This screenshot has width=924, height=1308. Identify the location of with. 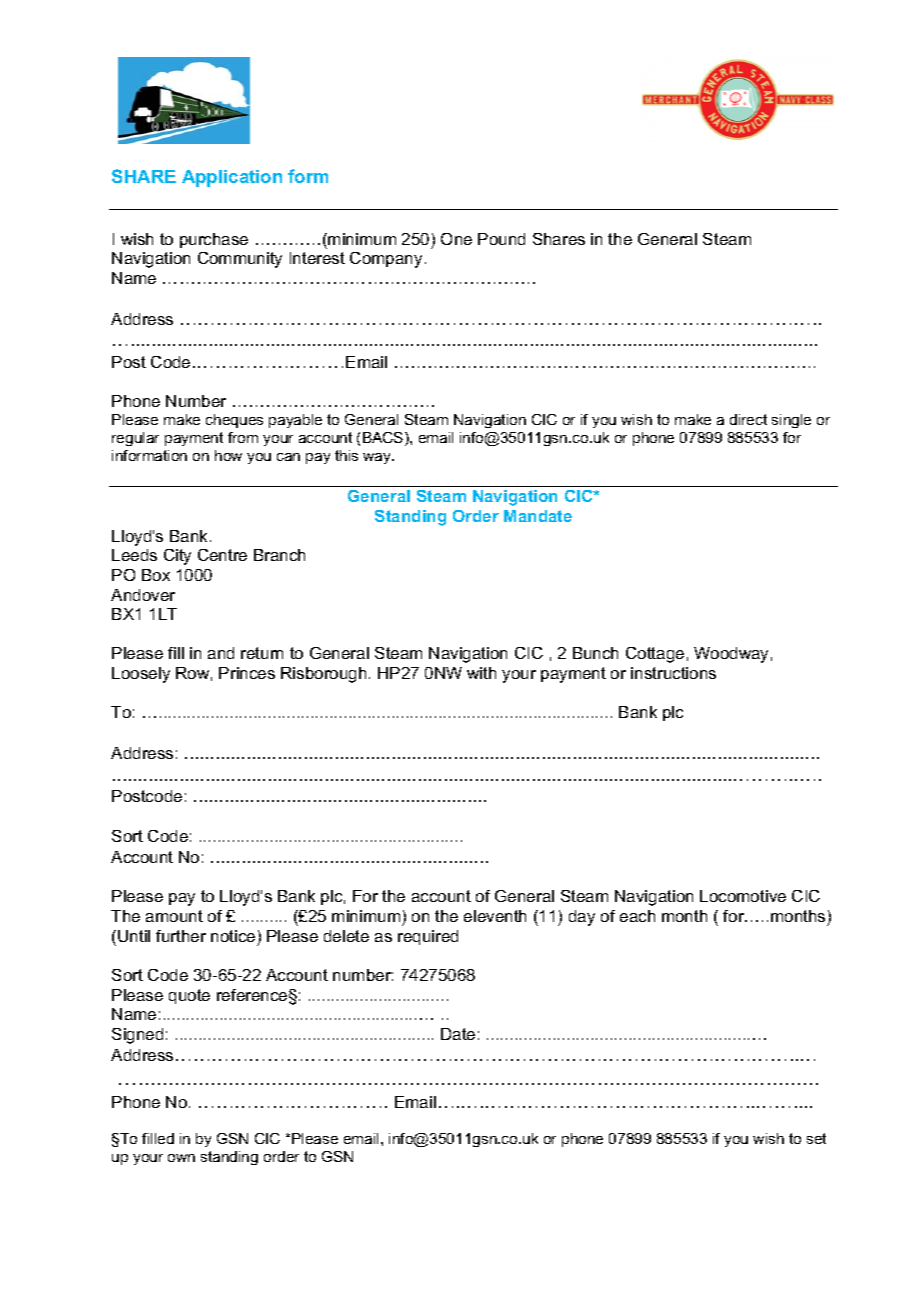
(481, 673).
